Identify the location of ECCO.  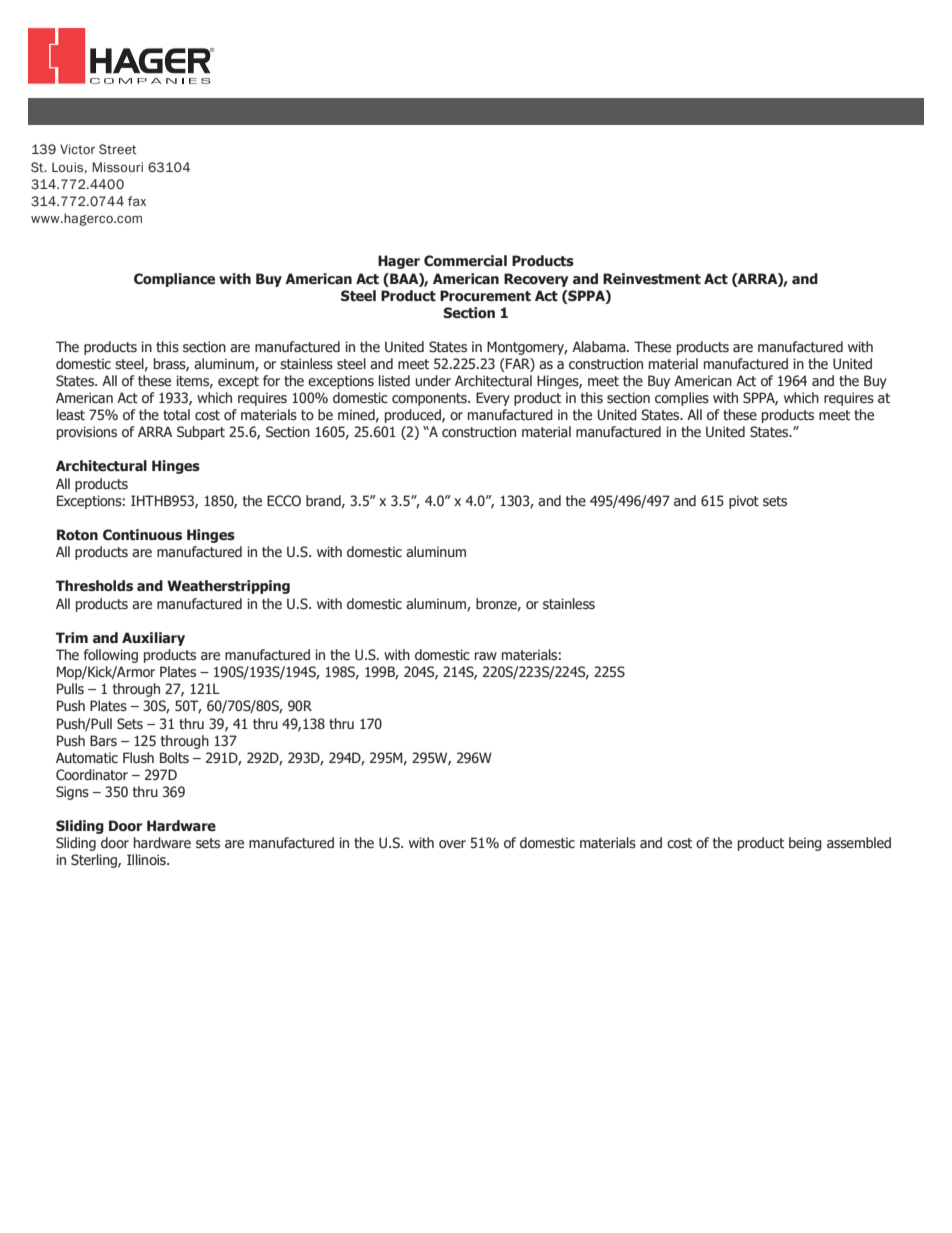
(284, 501).
